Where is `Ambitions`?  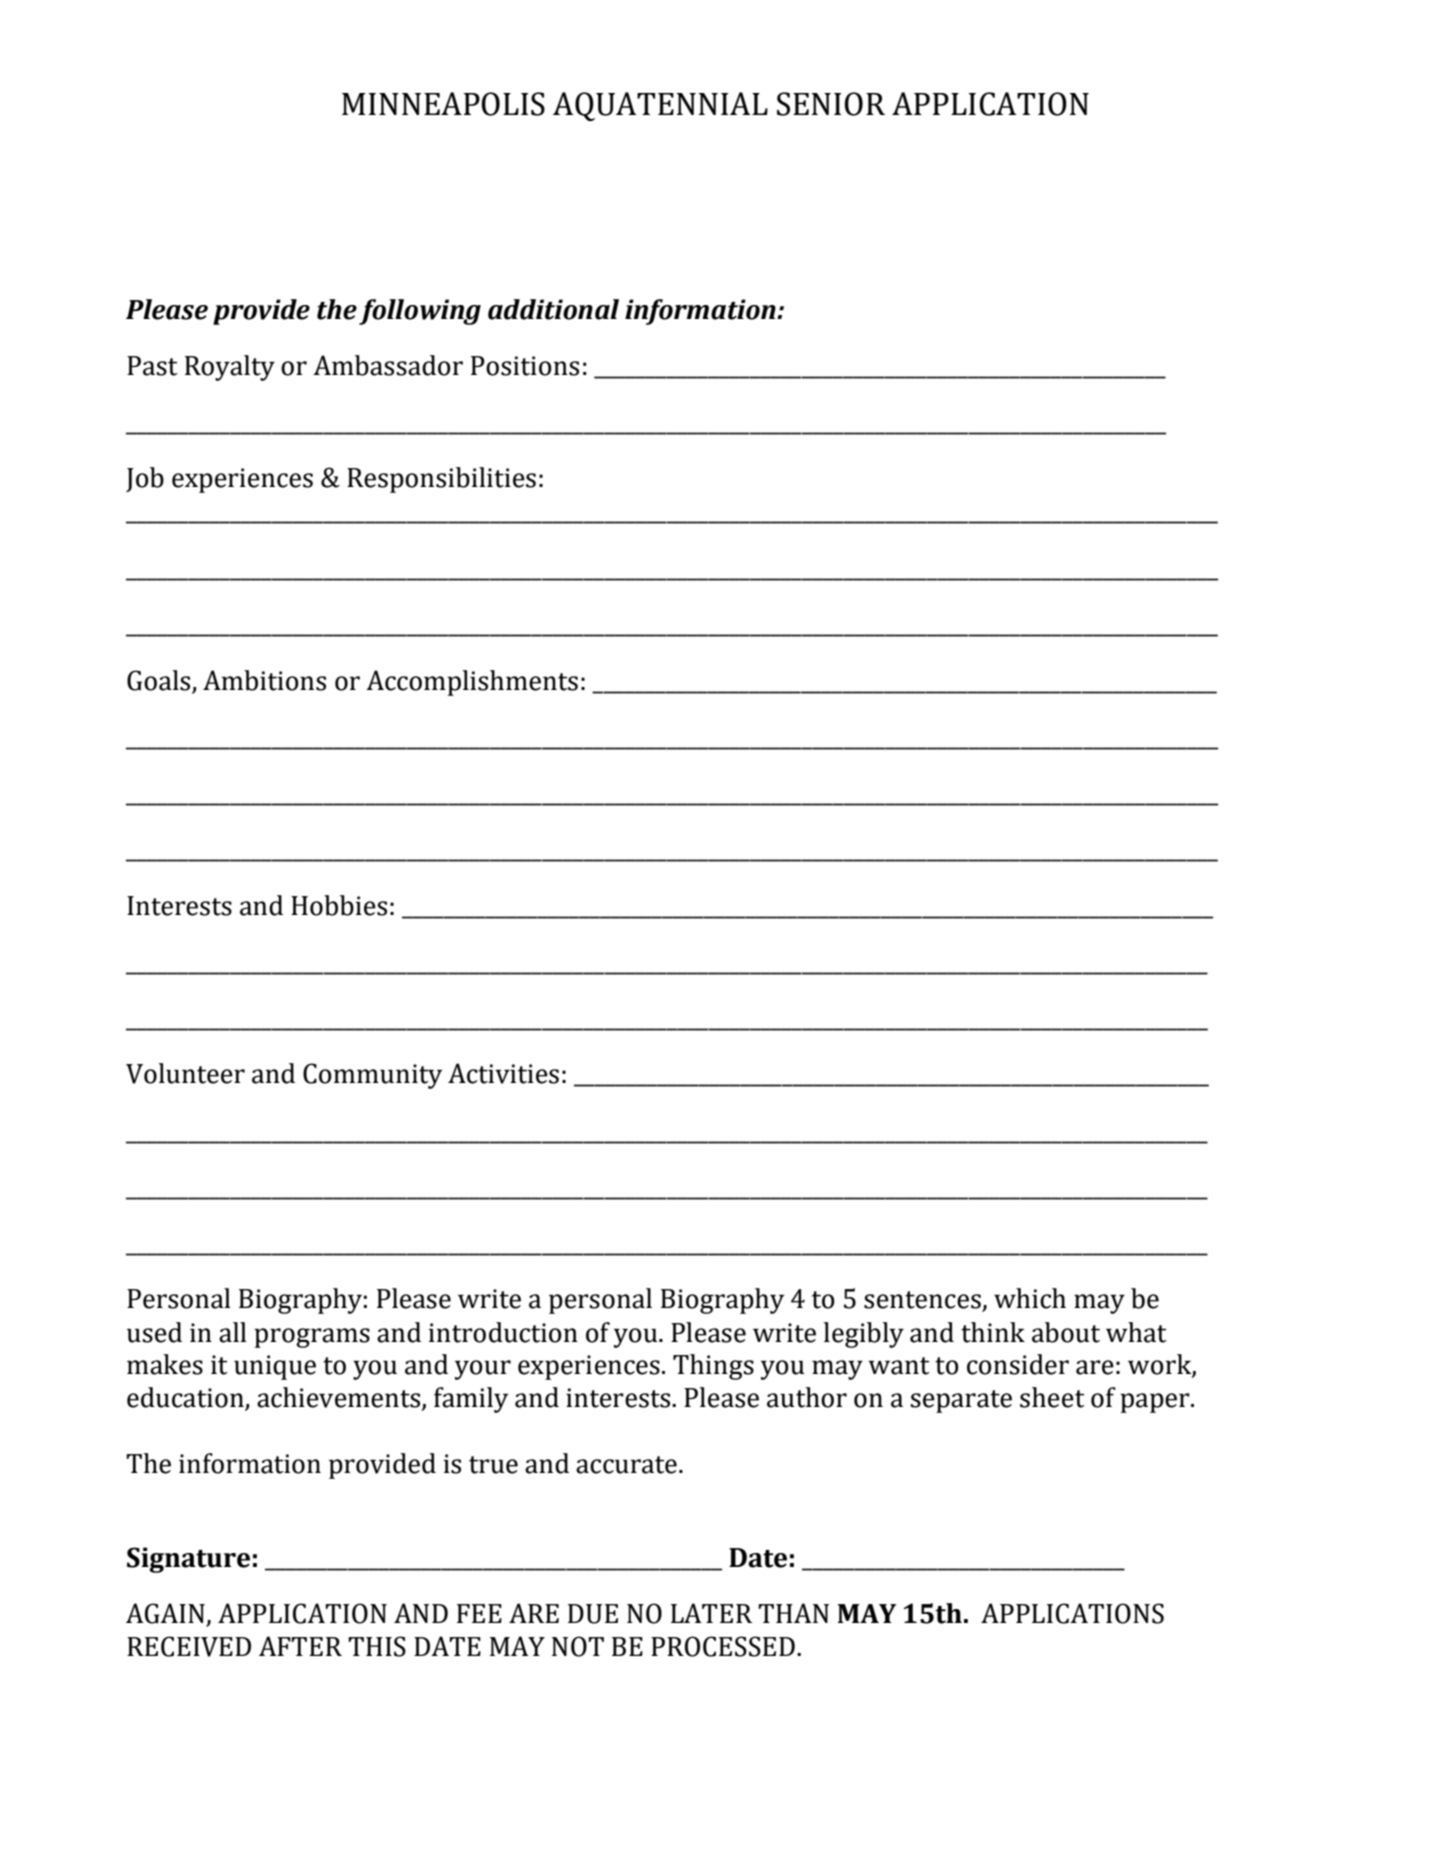
Ambitions is located at coordinates (264, 680).
